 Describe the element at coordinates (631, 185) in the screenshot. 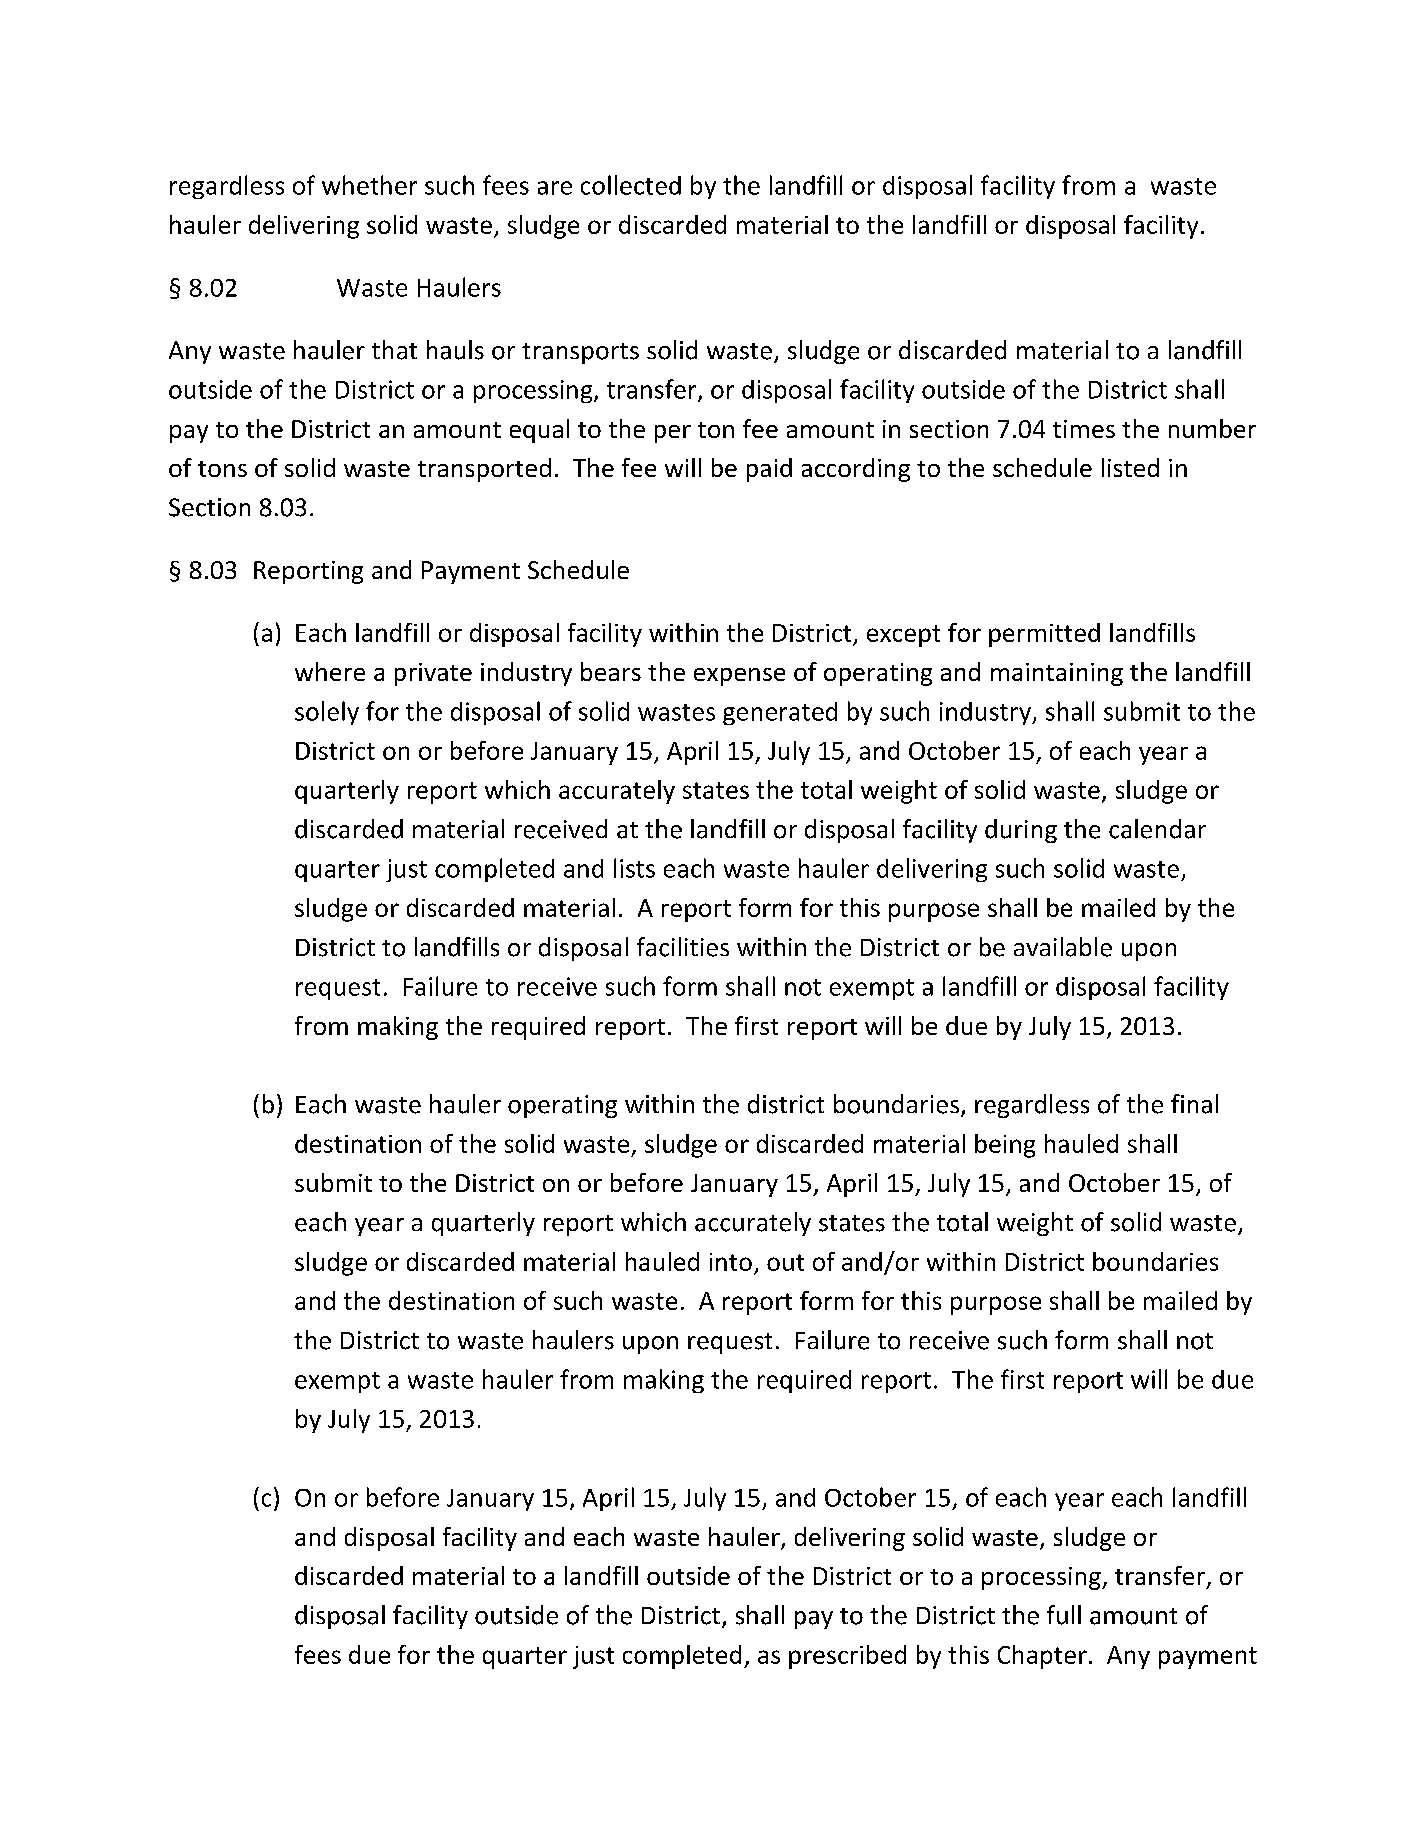

I see `collected` at that location.
